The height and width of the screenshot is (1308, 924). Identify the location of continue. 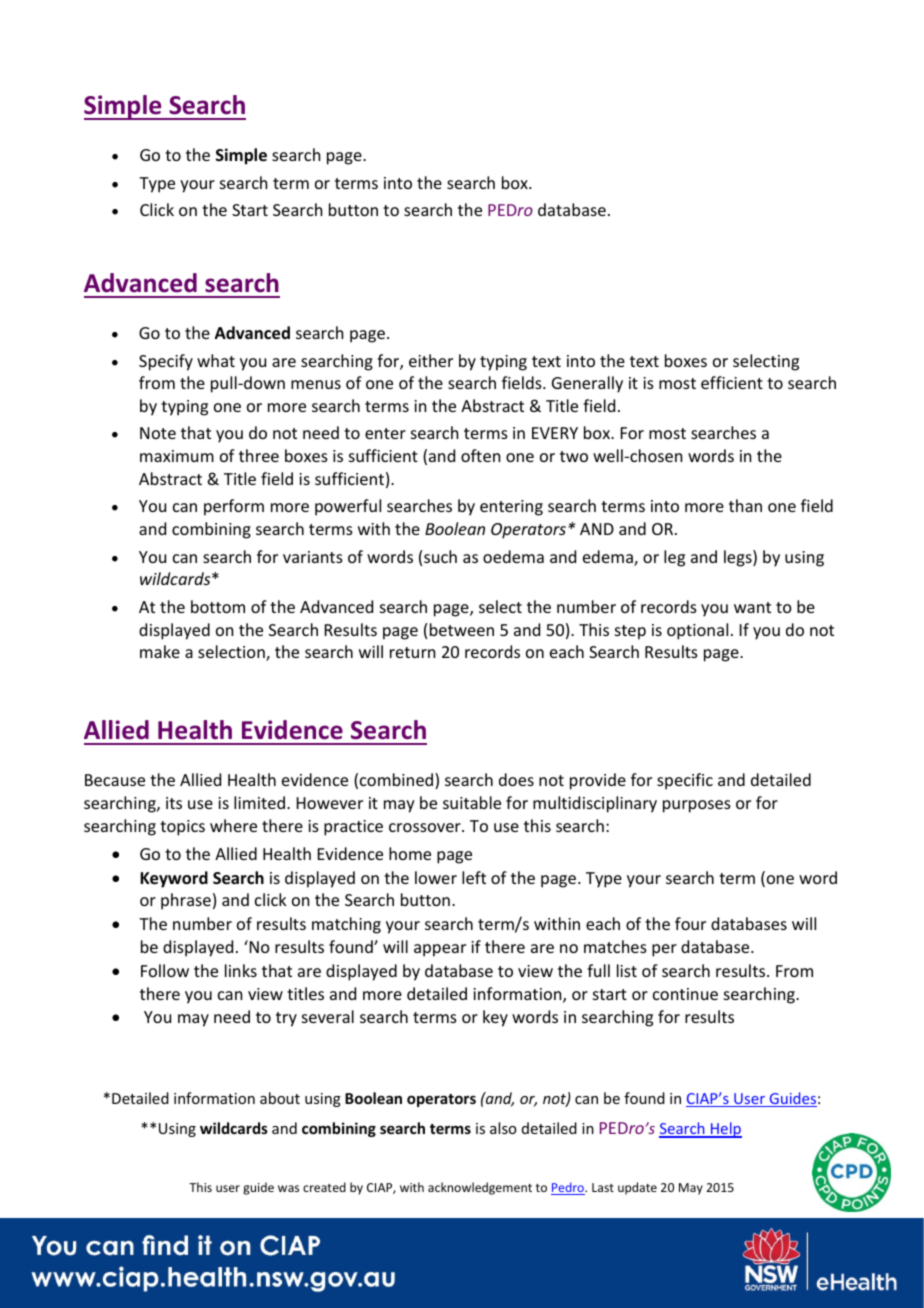
(685, 994).
